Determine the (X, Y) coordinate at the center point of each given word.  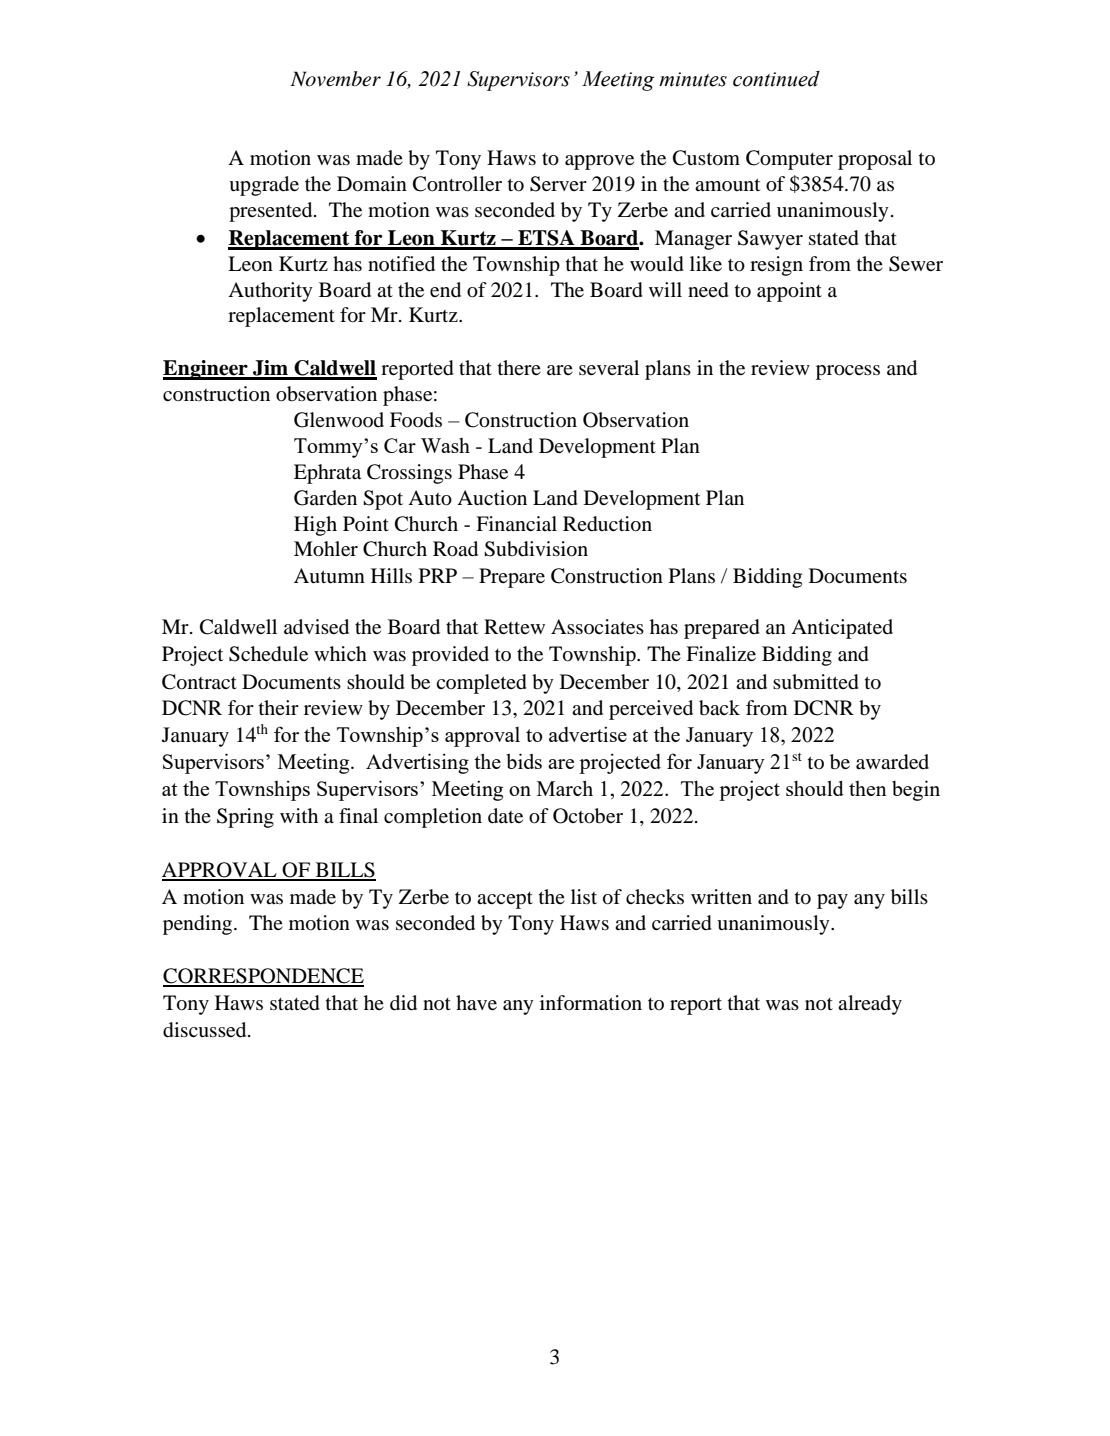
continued (776, 79)
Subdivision (536, 549)
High (315, 526)
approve (599, 162)
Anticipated (842, 629)
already (870, 1005)
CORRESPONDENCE (263, 977)
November (335, 79)
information (591, 1003)
